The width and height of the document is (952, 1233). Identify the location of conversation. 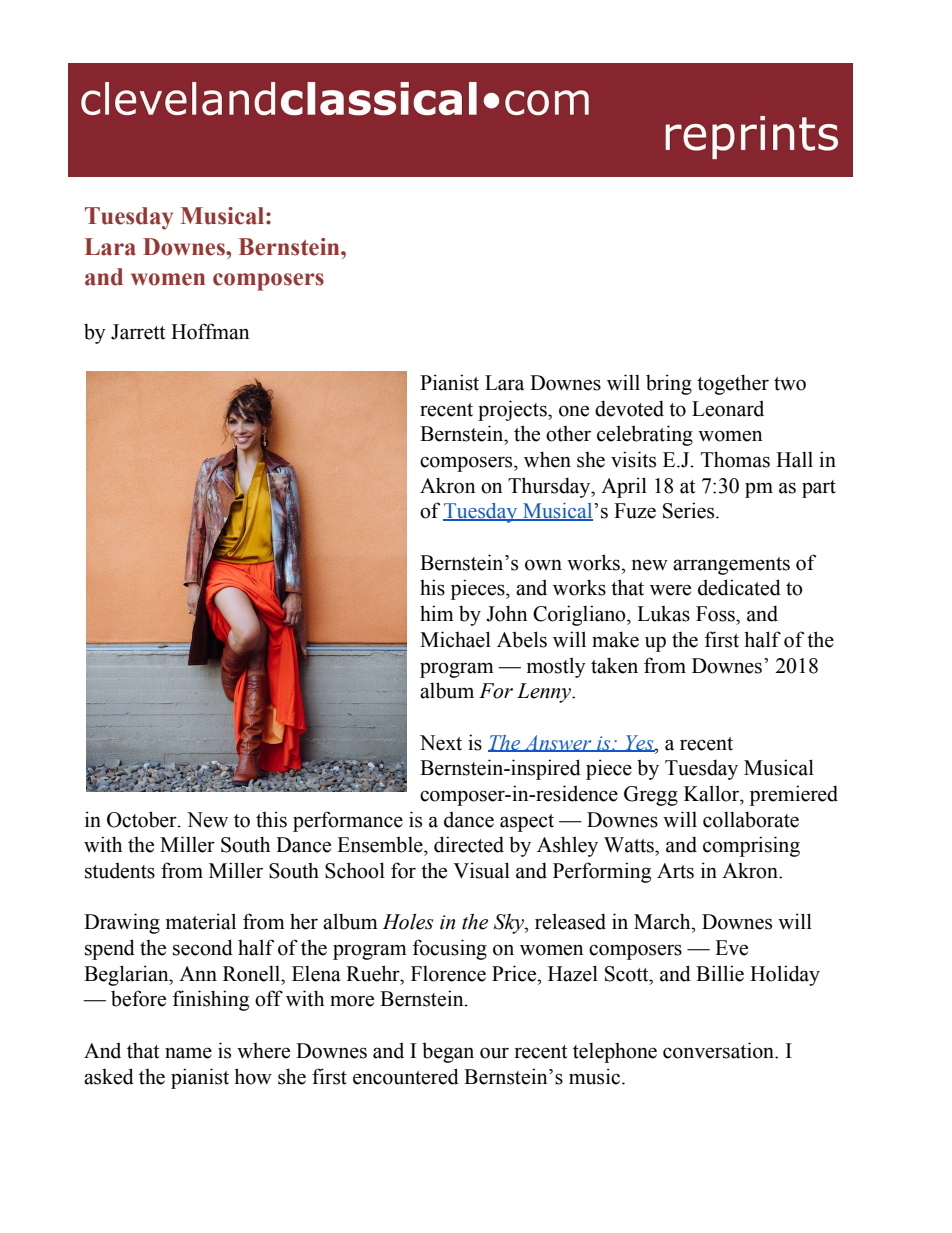
(720, 1050).
